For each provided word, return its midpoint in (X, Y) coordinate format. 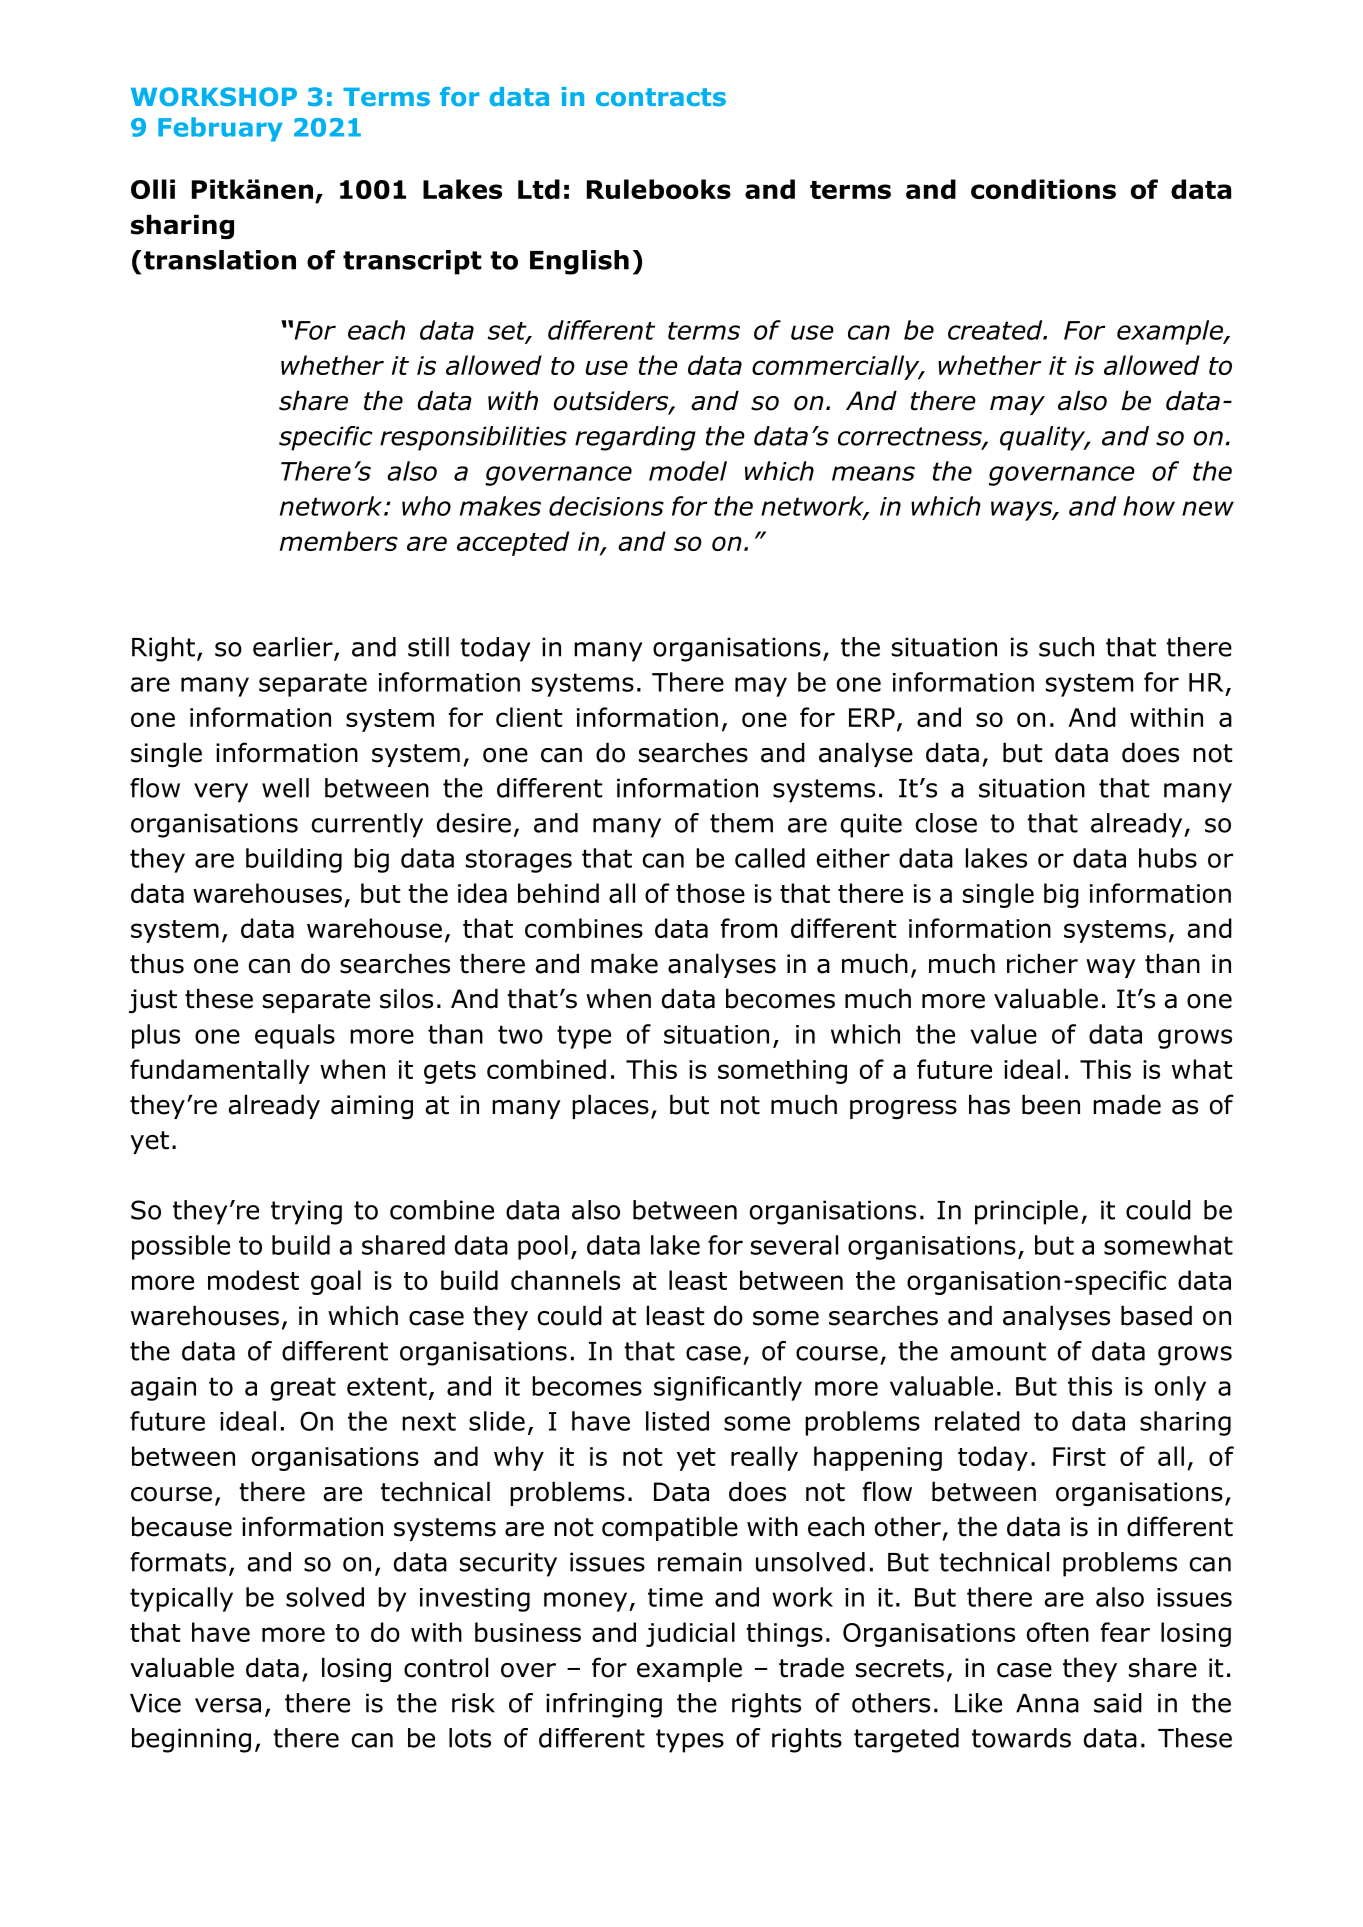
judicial (690, 1634)
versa (228, 1705)
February (220, 129)
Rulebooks (659, 189)
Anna (1047, 1703)
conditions (1043, 189)
